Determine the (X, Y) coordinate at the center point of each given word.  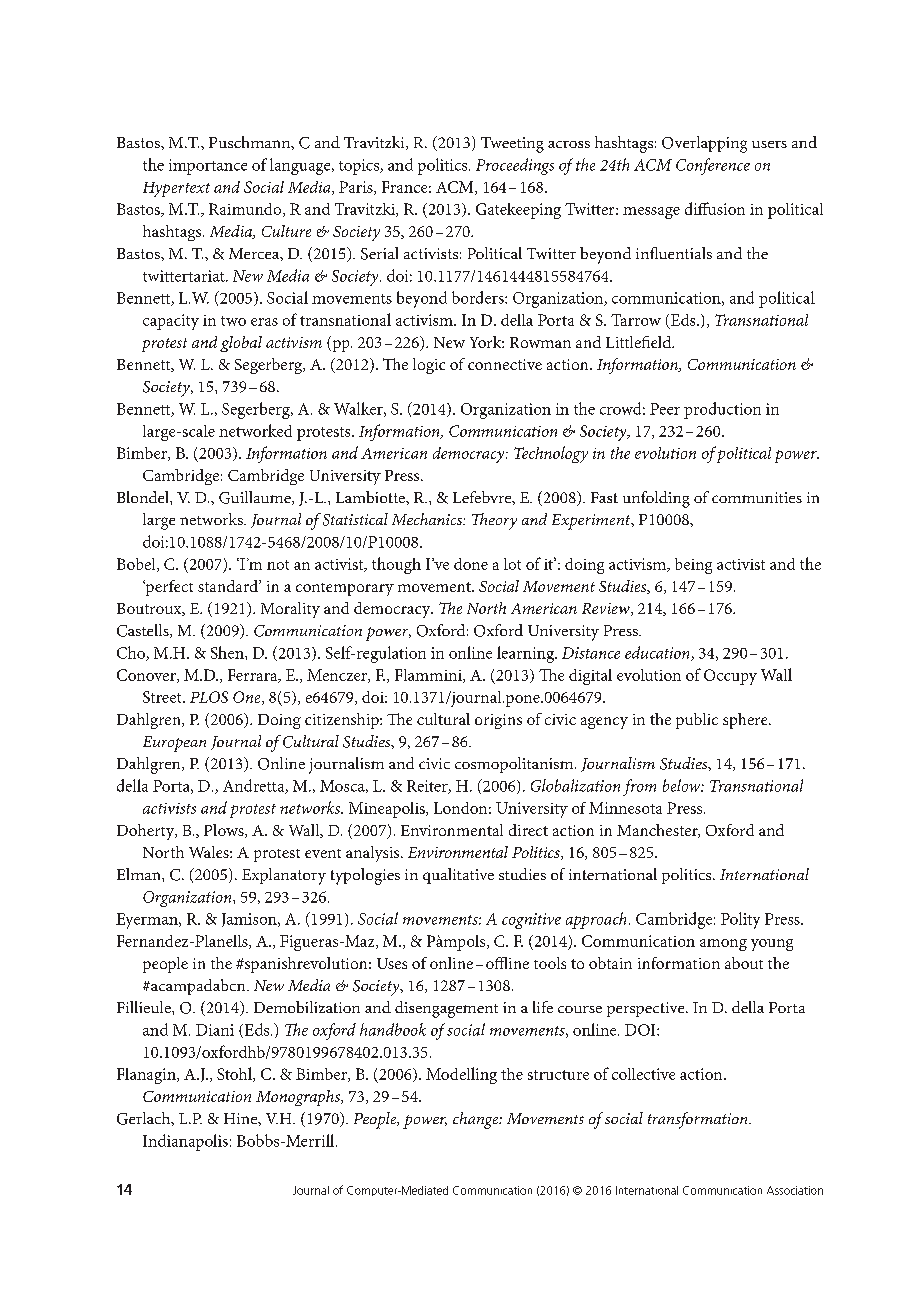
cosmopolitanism (515, 765)
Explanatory (284, 876)
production (722, 410)
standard (229, 586)
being (693, 566)
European (174, 744)
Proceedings (515, 166)
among (723, 945)
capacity (171, 322)
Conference (713, 166)
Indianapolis (185, 1142)
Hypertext (176, 189)
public (697, 721)
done (471, 564)
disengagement (446, 1009)
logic (429, 366)
